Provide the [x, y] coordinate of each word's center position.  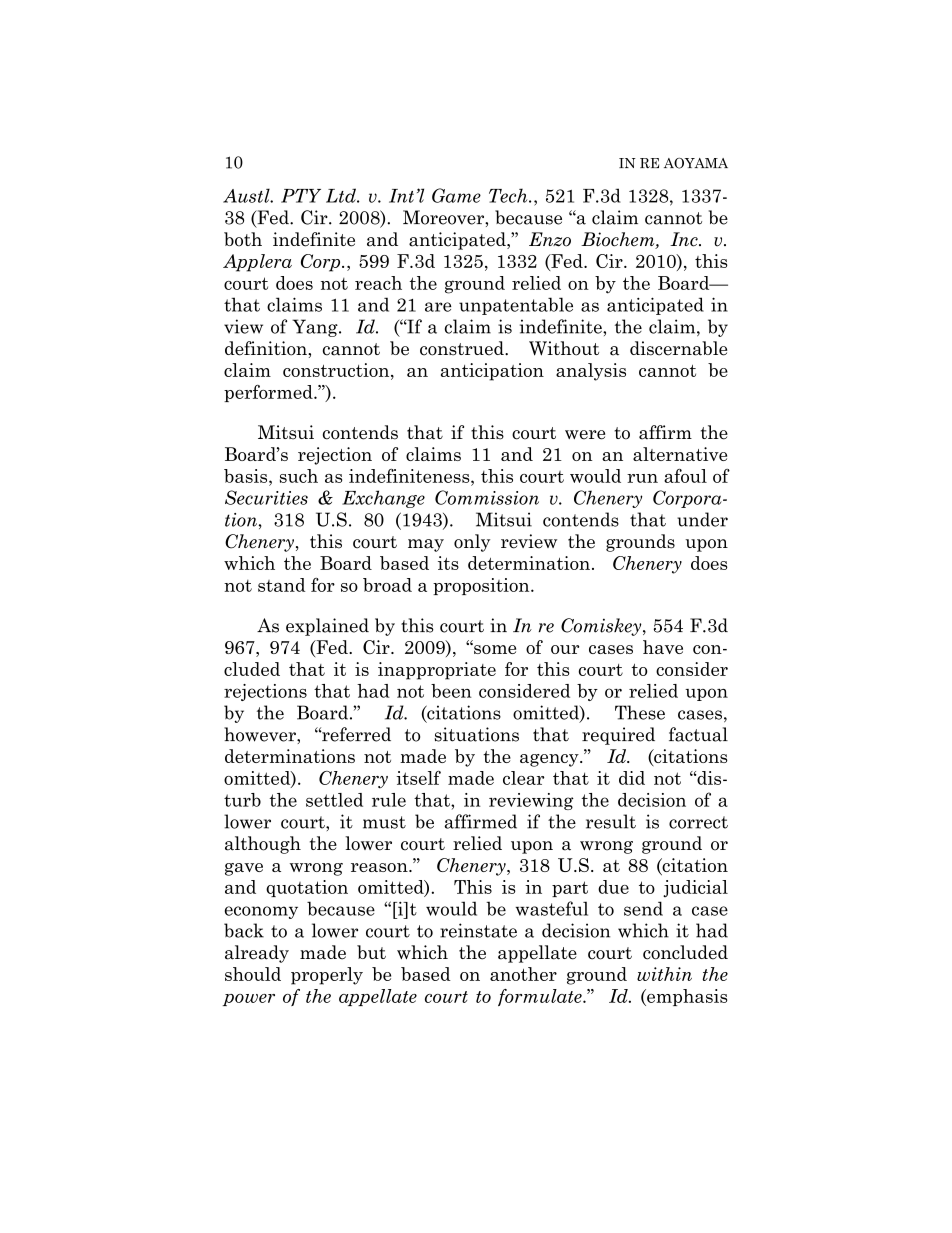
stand [281, 585]
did [632, 778]
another [523, 974]
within [664, 974]
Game [456, 195]
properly [327, 976]
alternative [680, 454]
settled [334, 800]
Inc [685, 239]
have [663, 647]
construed [463, 348]
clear [523, 778]
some [494, 648]
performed [269, 393]
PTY [301, 196]
